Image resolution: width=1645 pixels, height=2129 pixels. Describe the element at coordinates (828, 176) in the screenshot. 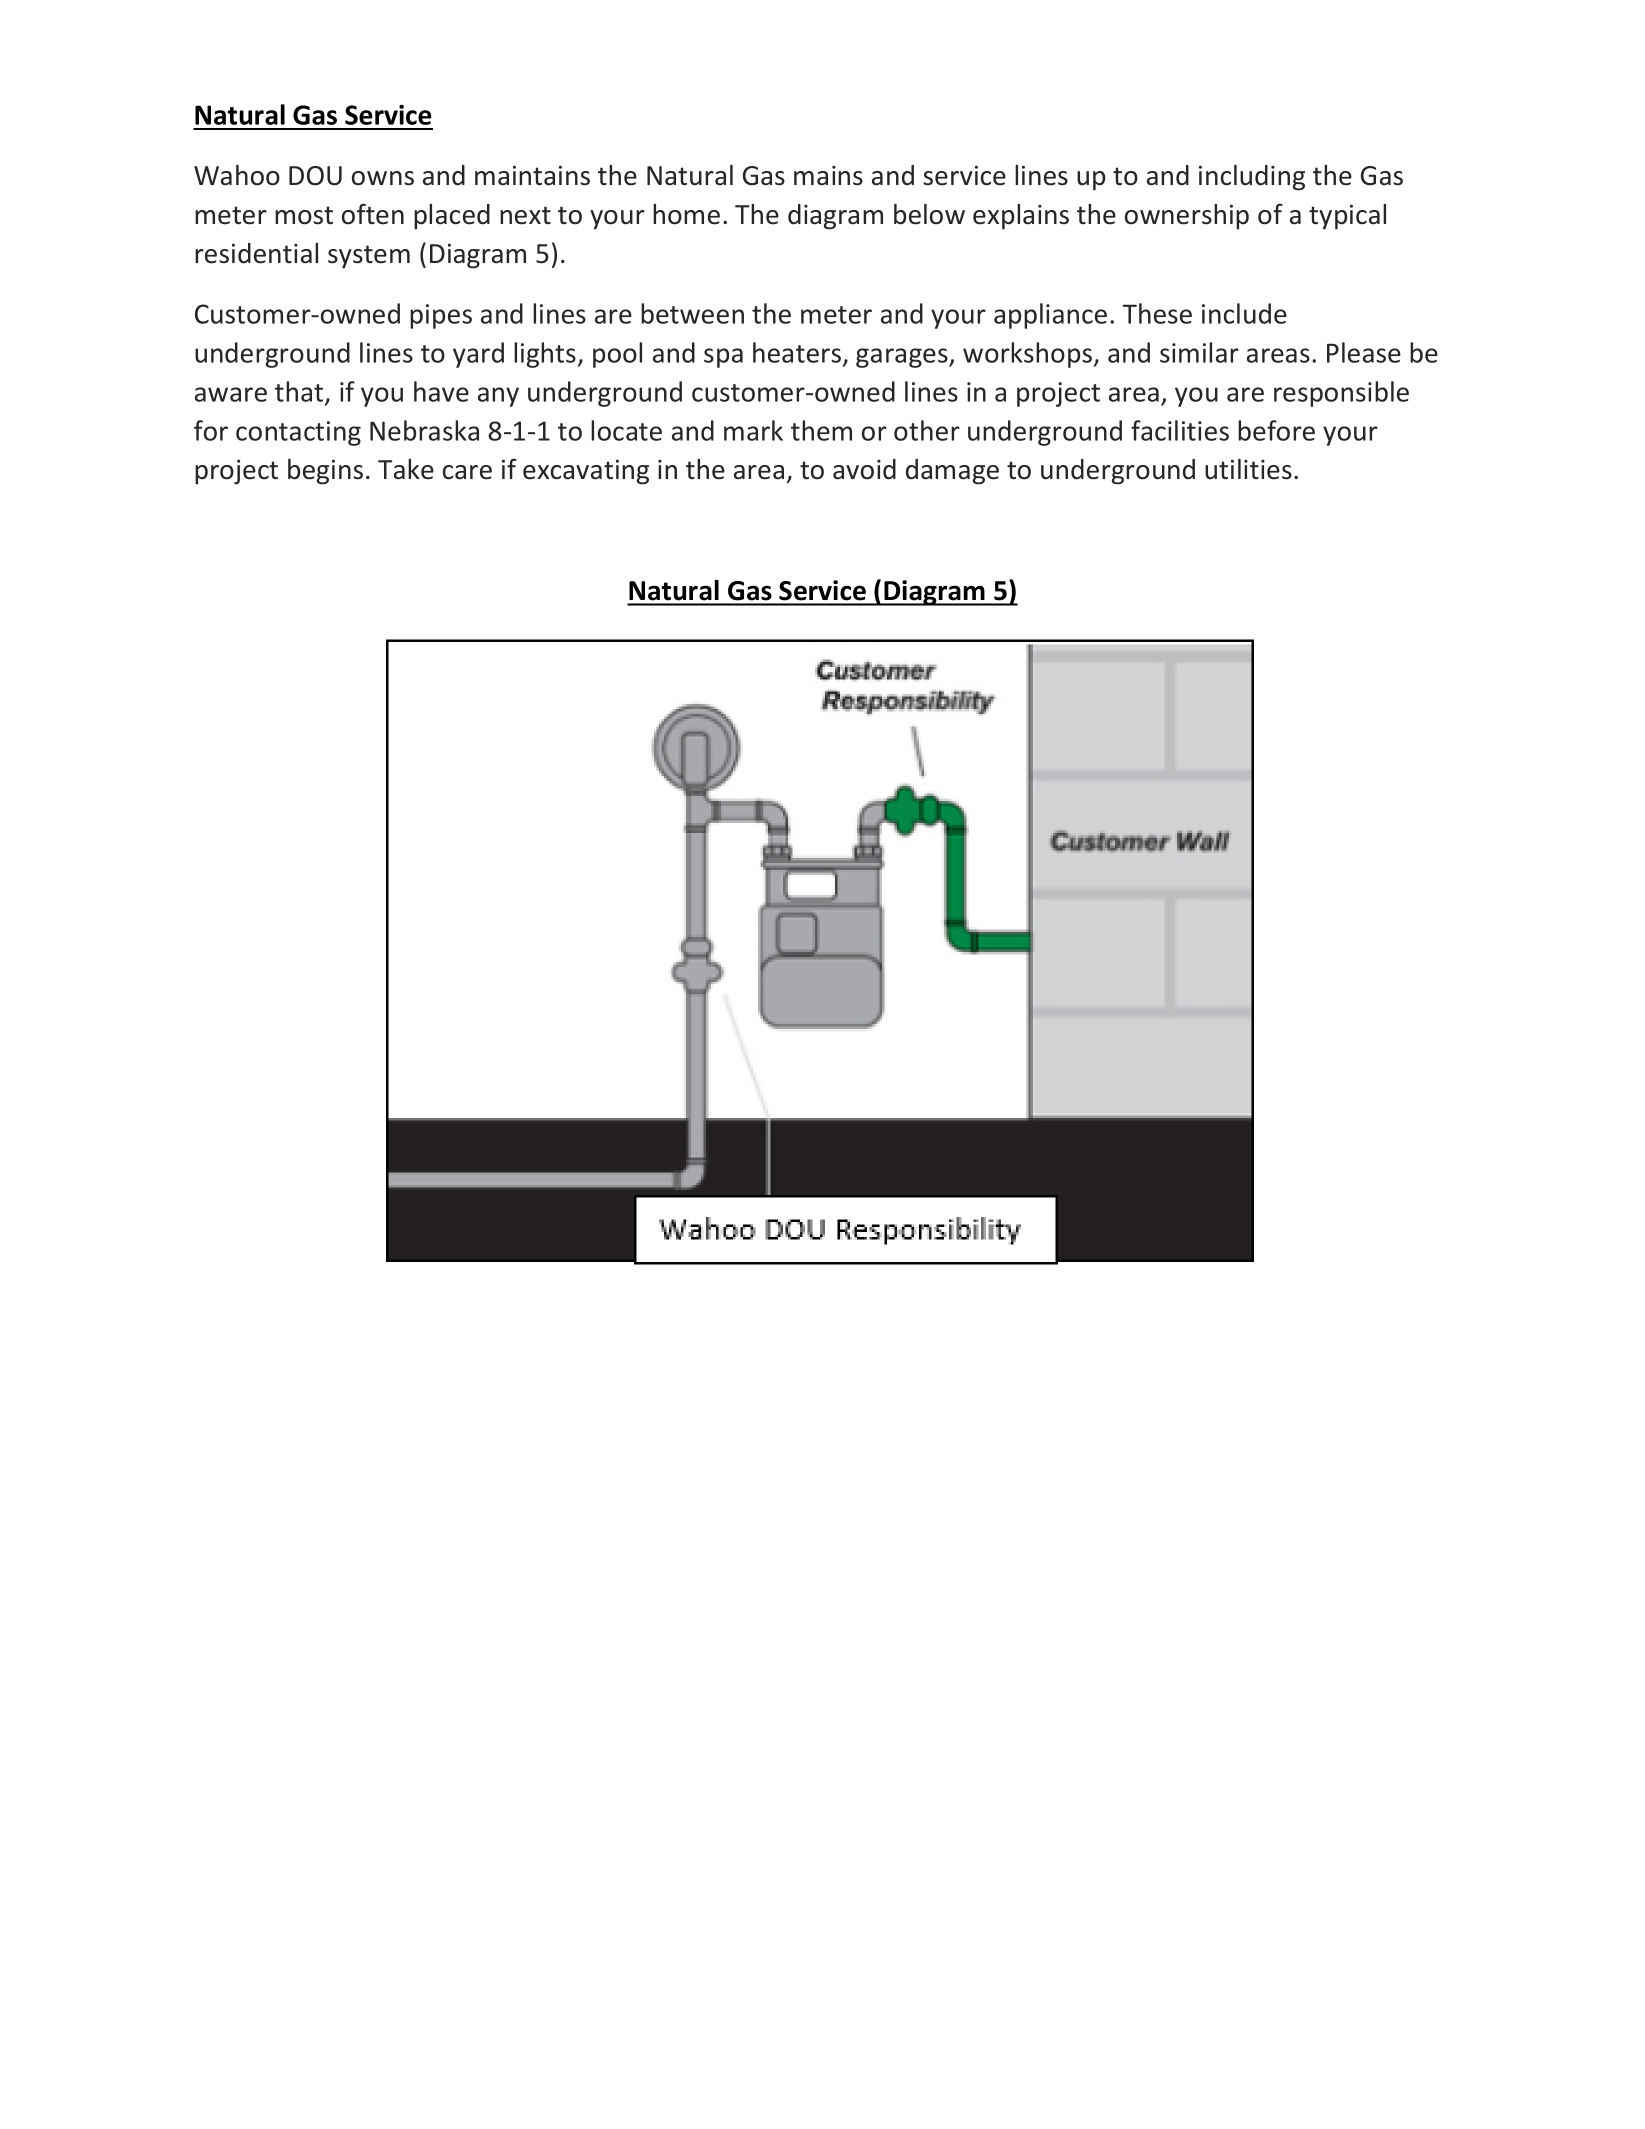

I see `mains` at that location.
